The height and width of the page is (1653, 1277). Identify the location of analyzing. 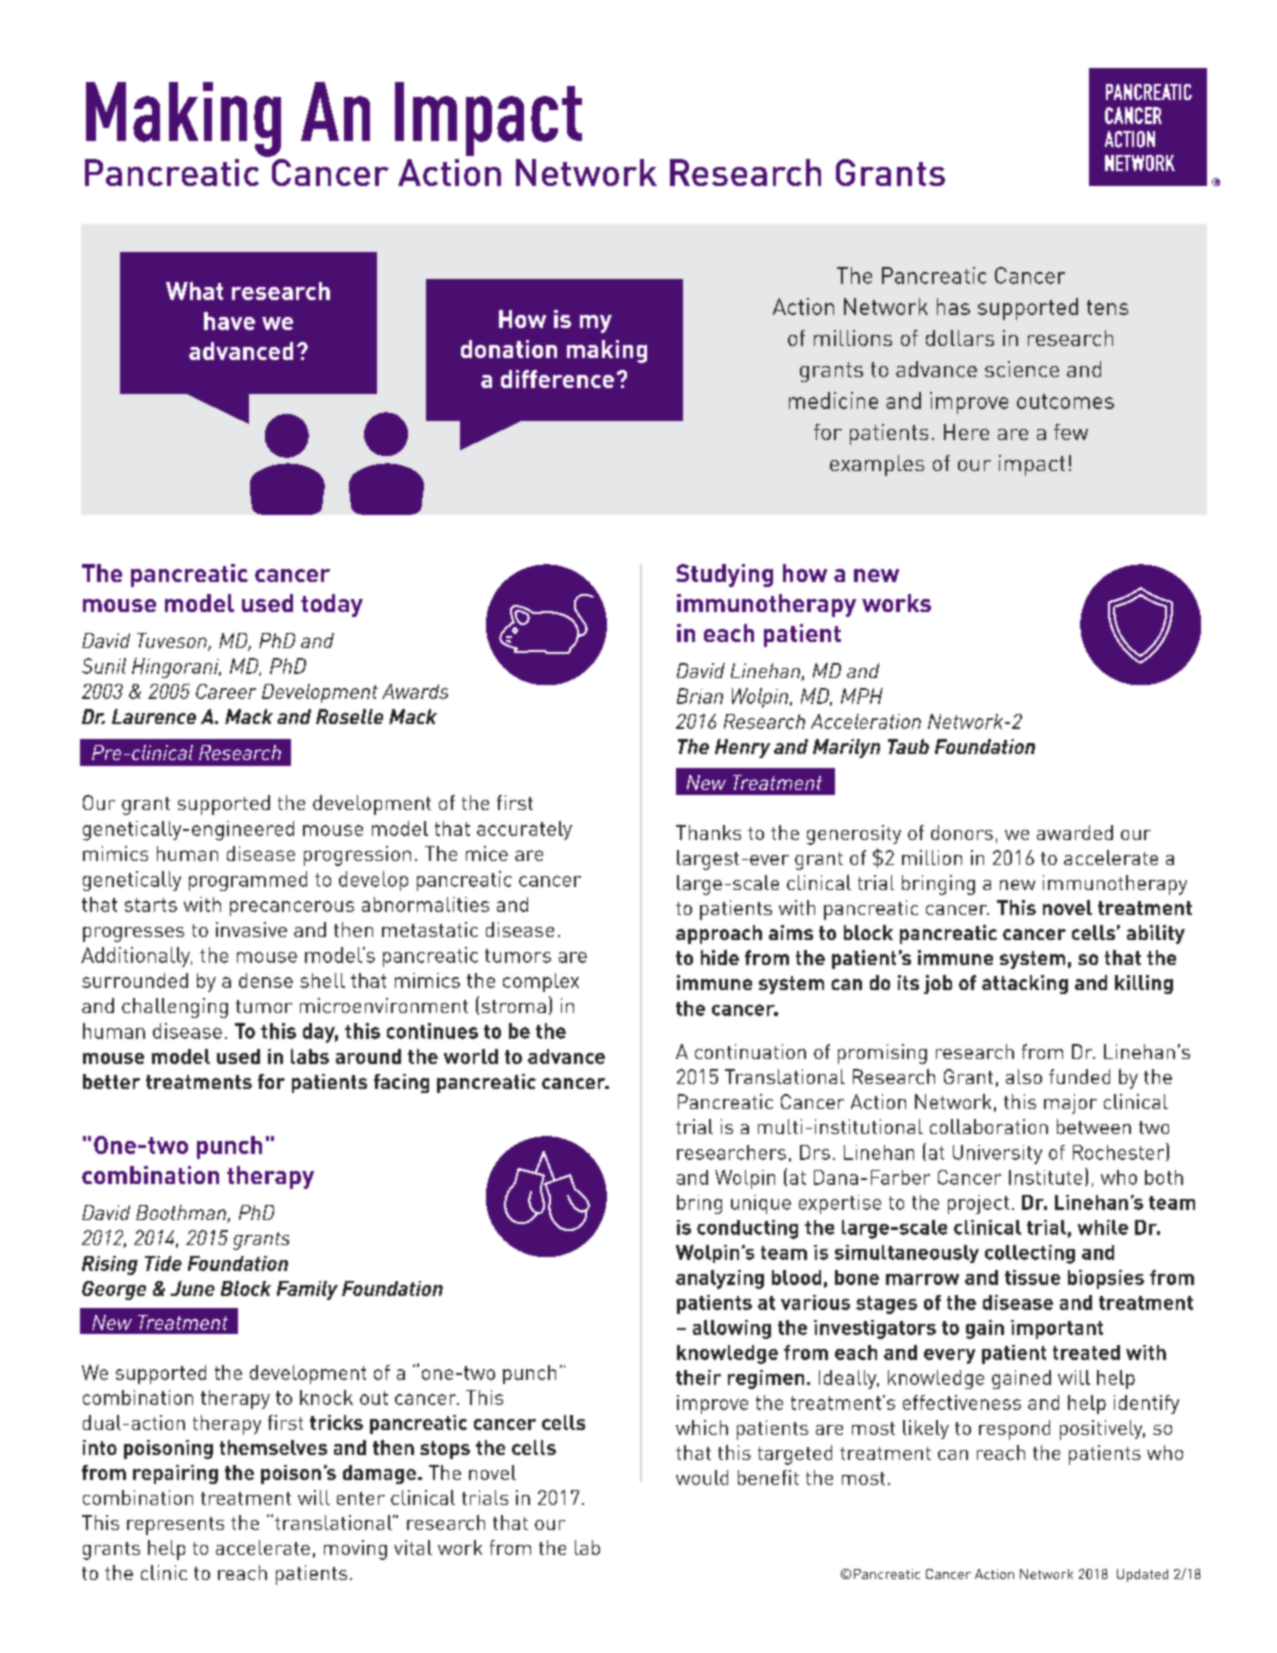
(720, 1279).
